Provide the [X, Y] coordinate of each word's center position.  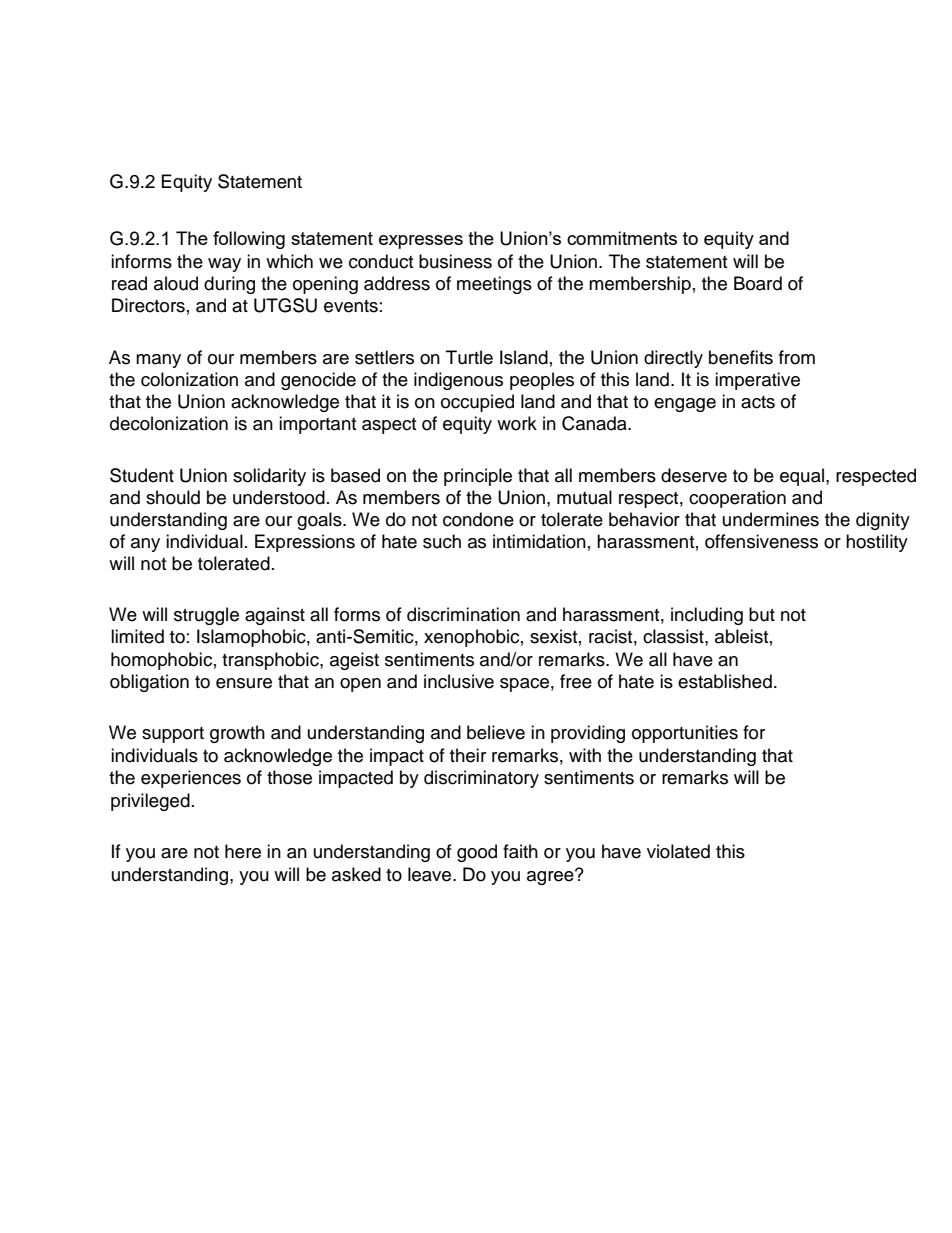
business [455, 261]
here [243, 851]
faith [520, 851]
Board [758, 283]
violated [678, 851]
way [224, 265]
